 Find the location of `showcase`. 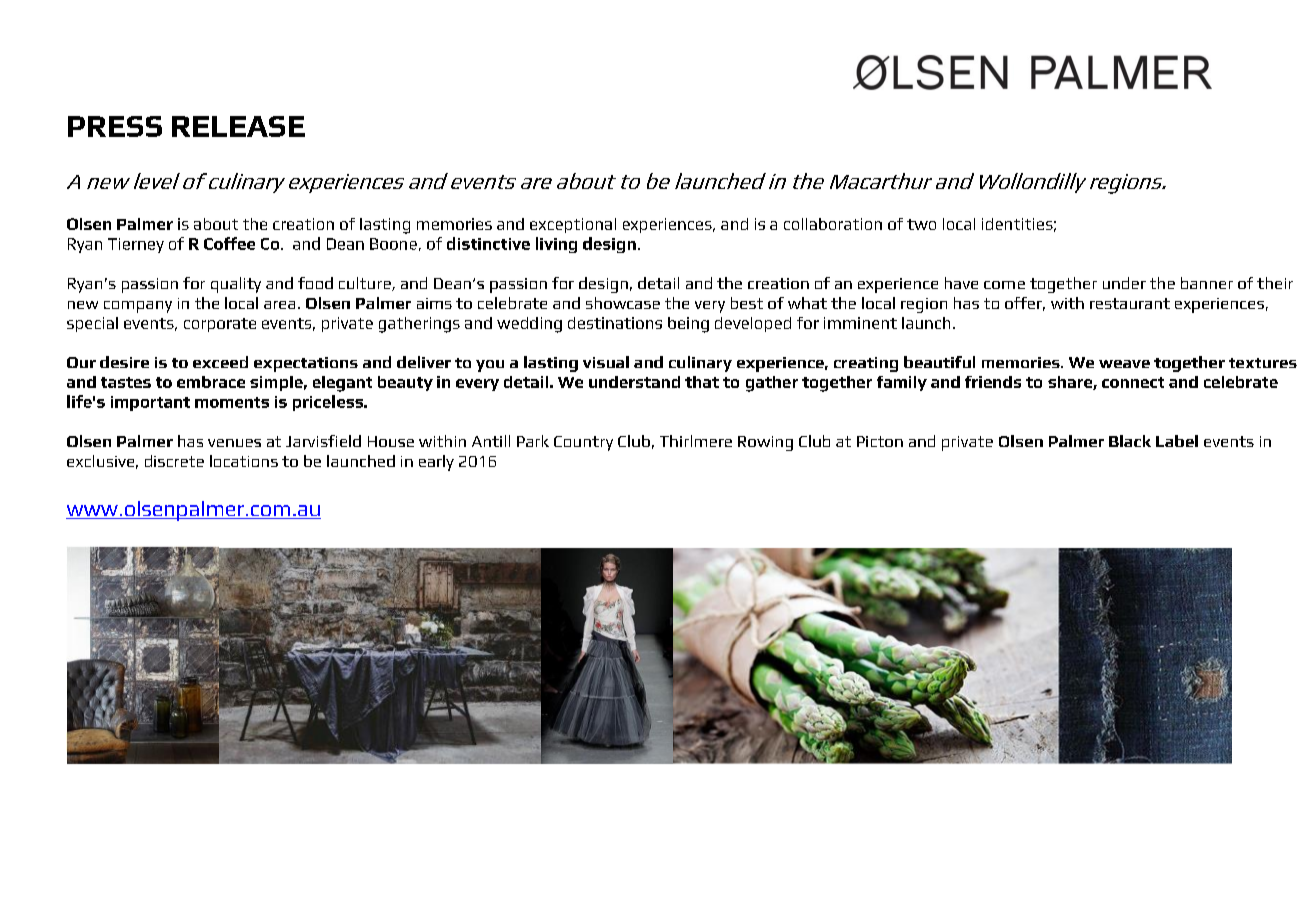

showcase is located at coordinates (623, 303).
